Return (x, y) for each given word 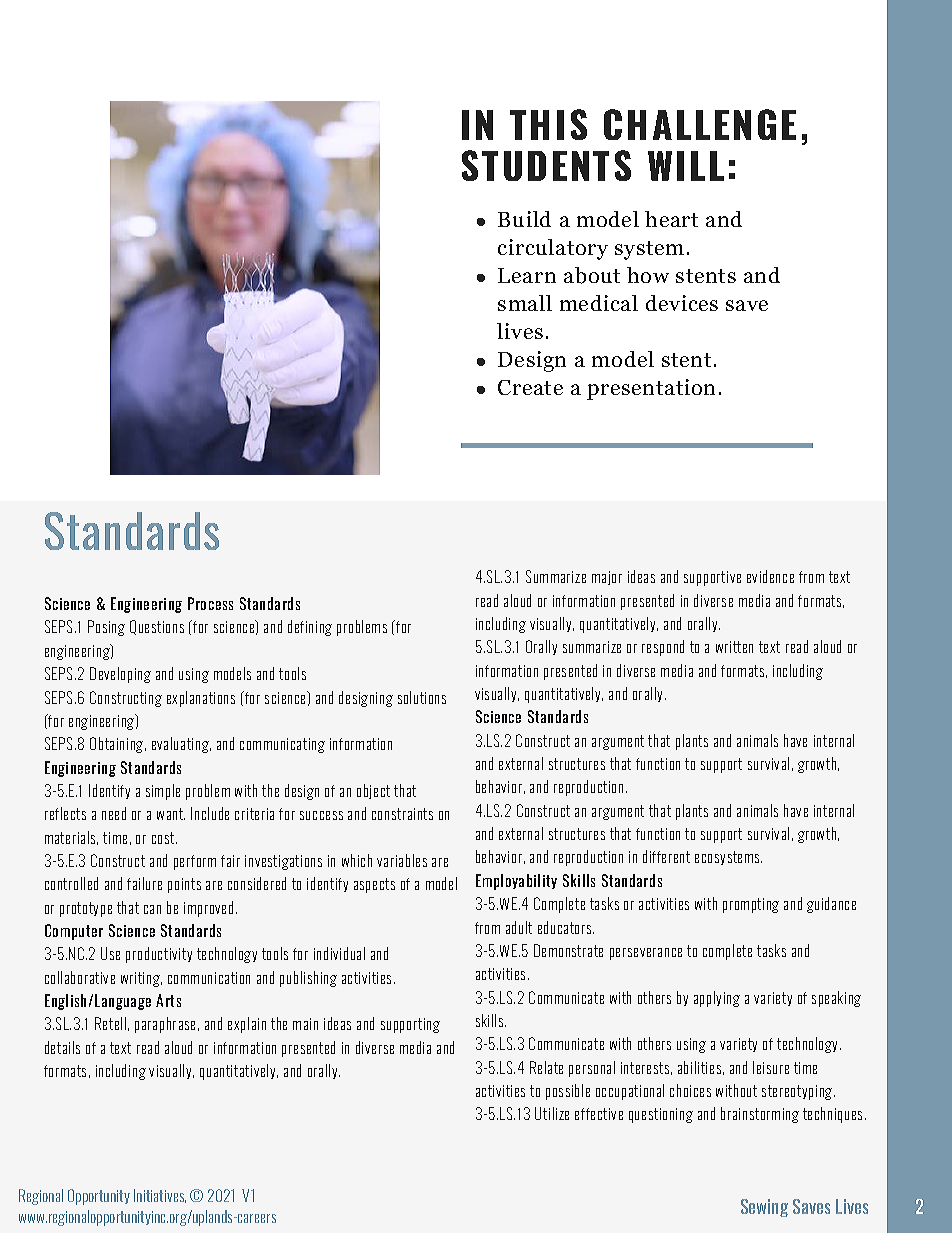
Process (210, 603)
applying (717, 999)
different (666, 856)
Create (530, 387)
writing (141, 979)
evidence (770, 576)
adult (519, 927)
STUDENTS (546, 165)
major (607, 578)
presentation (651, 389)
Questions (157, 627)
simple (163, 792)
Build (524, 219)
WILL (686, 166)
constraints (402, 814)
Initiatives (160, 1196)
